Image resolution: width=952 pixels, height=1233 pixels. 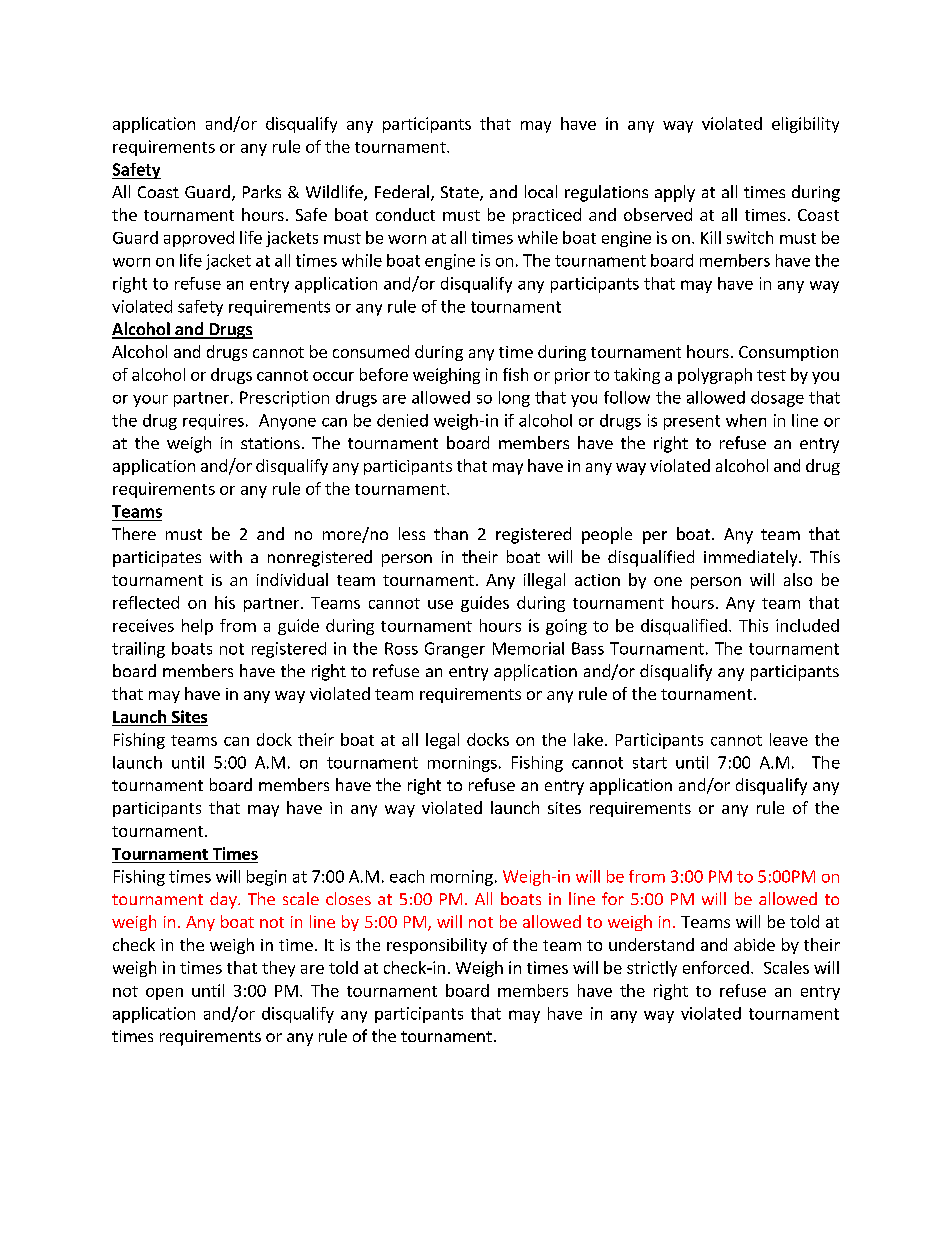 I want to click on Parks, so click(x=262, y=191).
